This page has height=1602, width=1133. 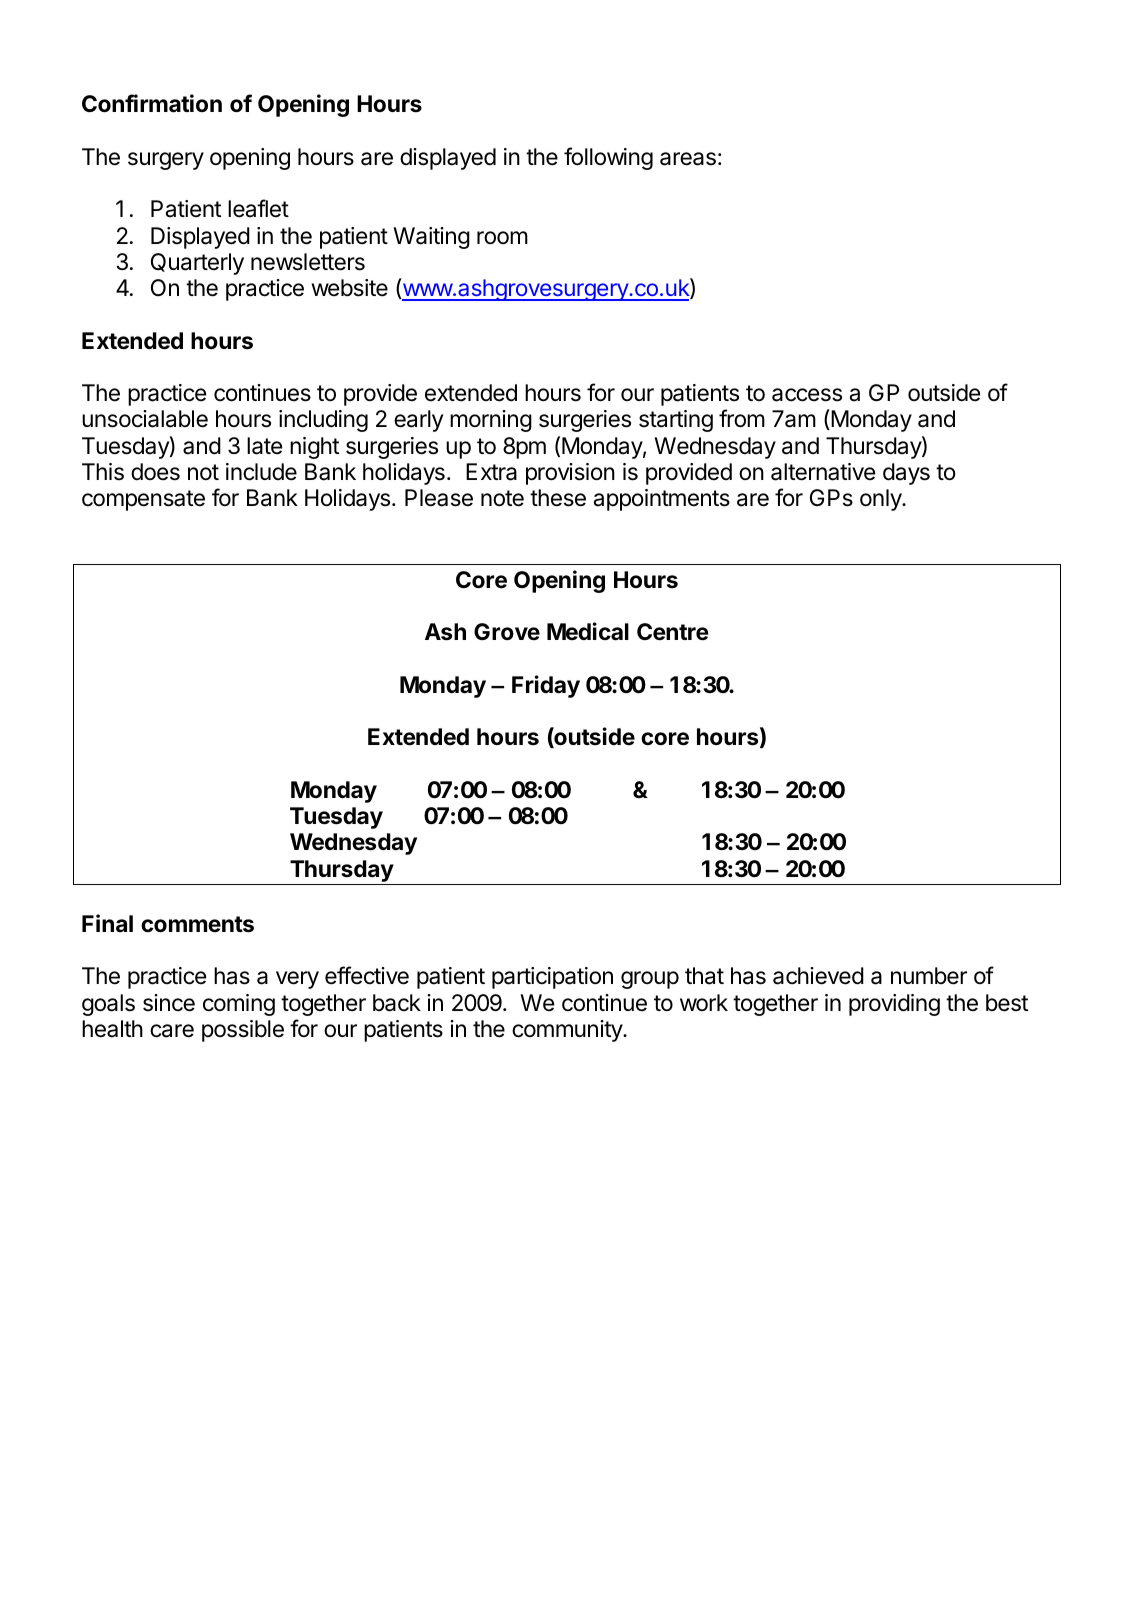 What do you see at coordinates (197, 924) in the page?
I see `comments` at bounding box center [197, 924].
